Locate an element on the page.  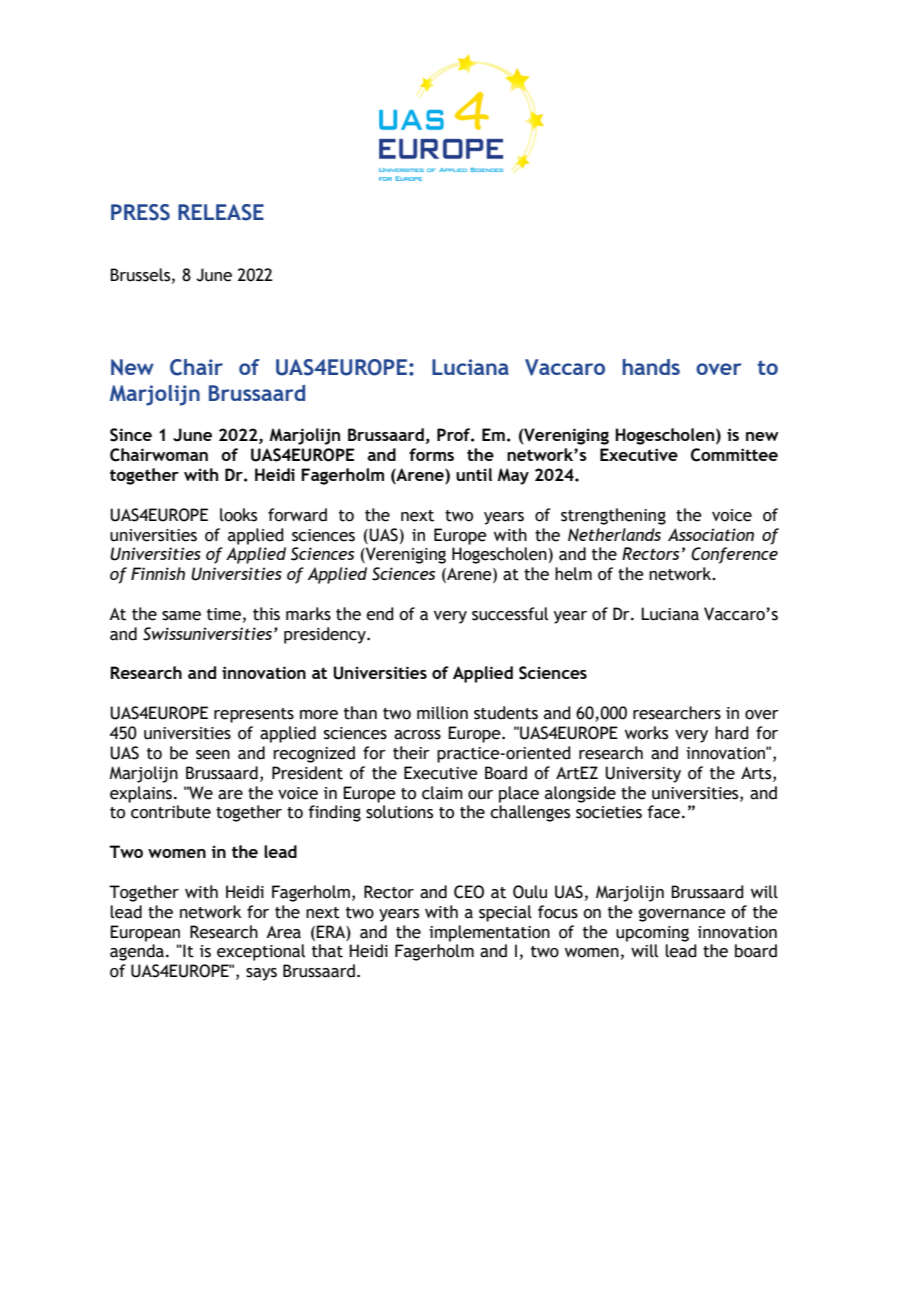
exceptional is located at coordinates (261, 952).
